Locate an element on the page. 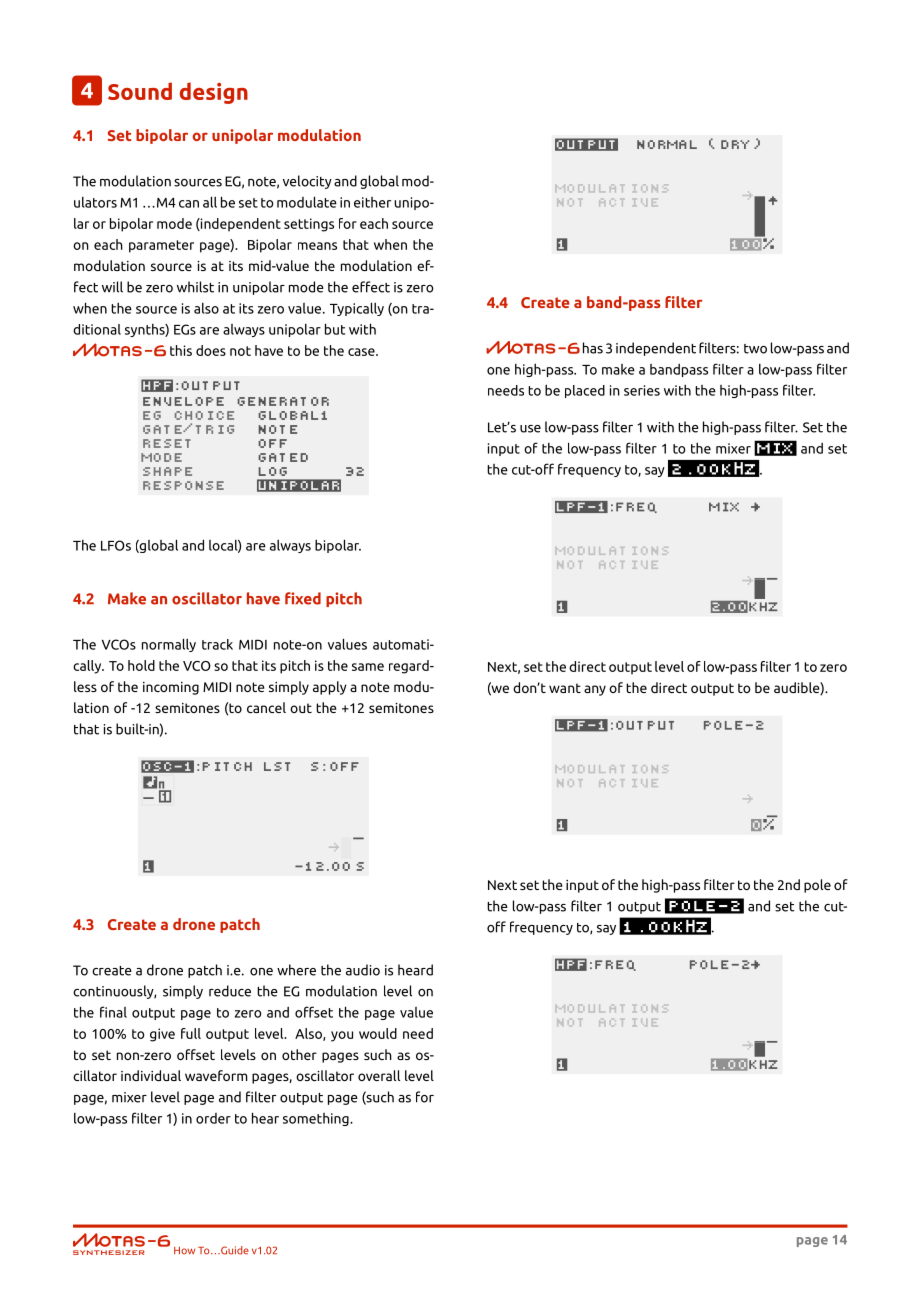 The image size is (924, 1308). How is located at coordinates (184, 1251).
